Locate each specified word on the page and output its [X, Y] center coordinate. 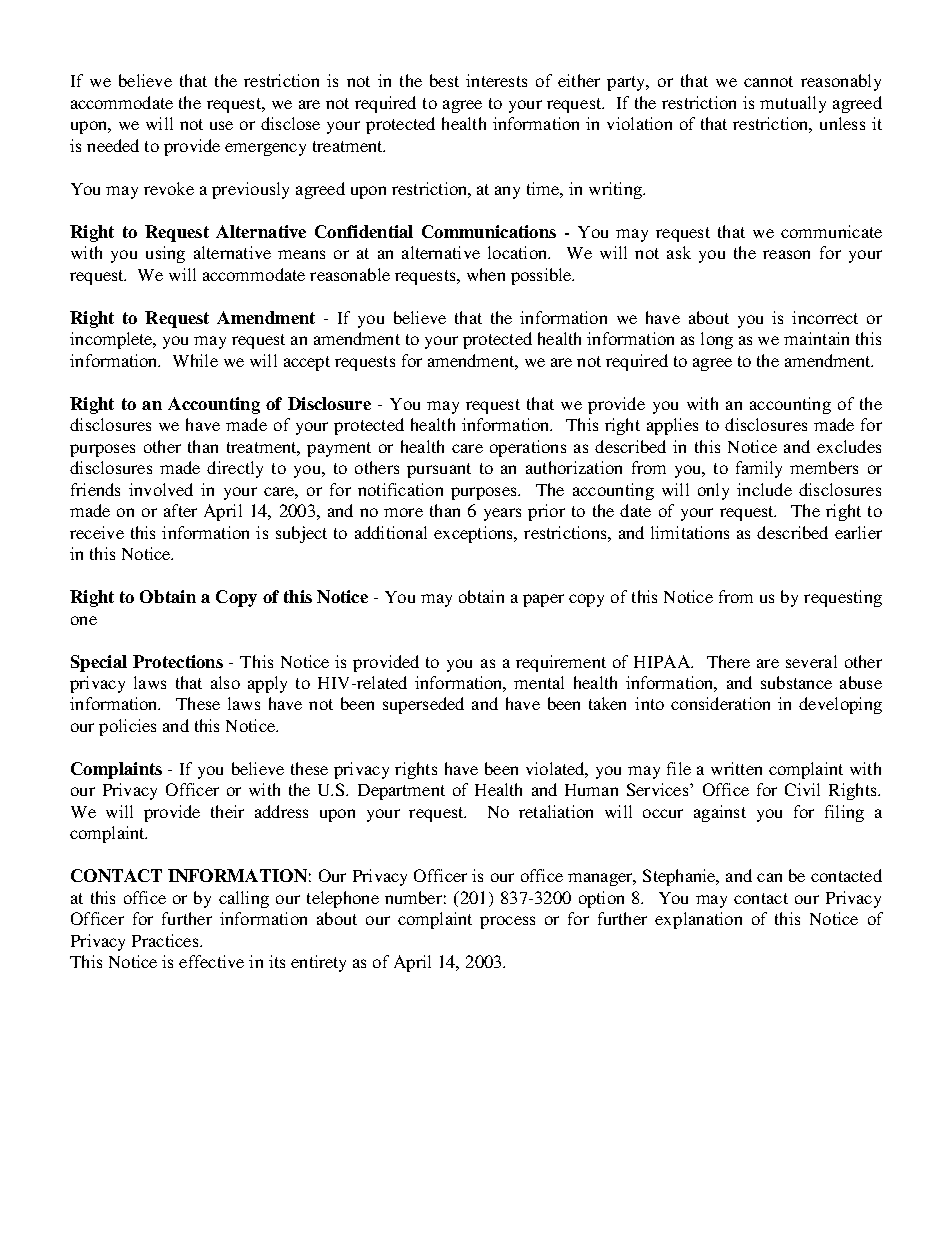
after [180, 510]
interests [496, 80]
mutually [793, 104]
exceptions [475, 534]
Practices [166, 940]
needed [113, 145]
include [764, 489]
